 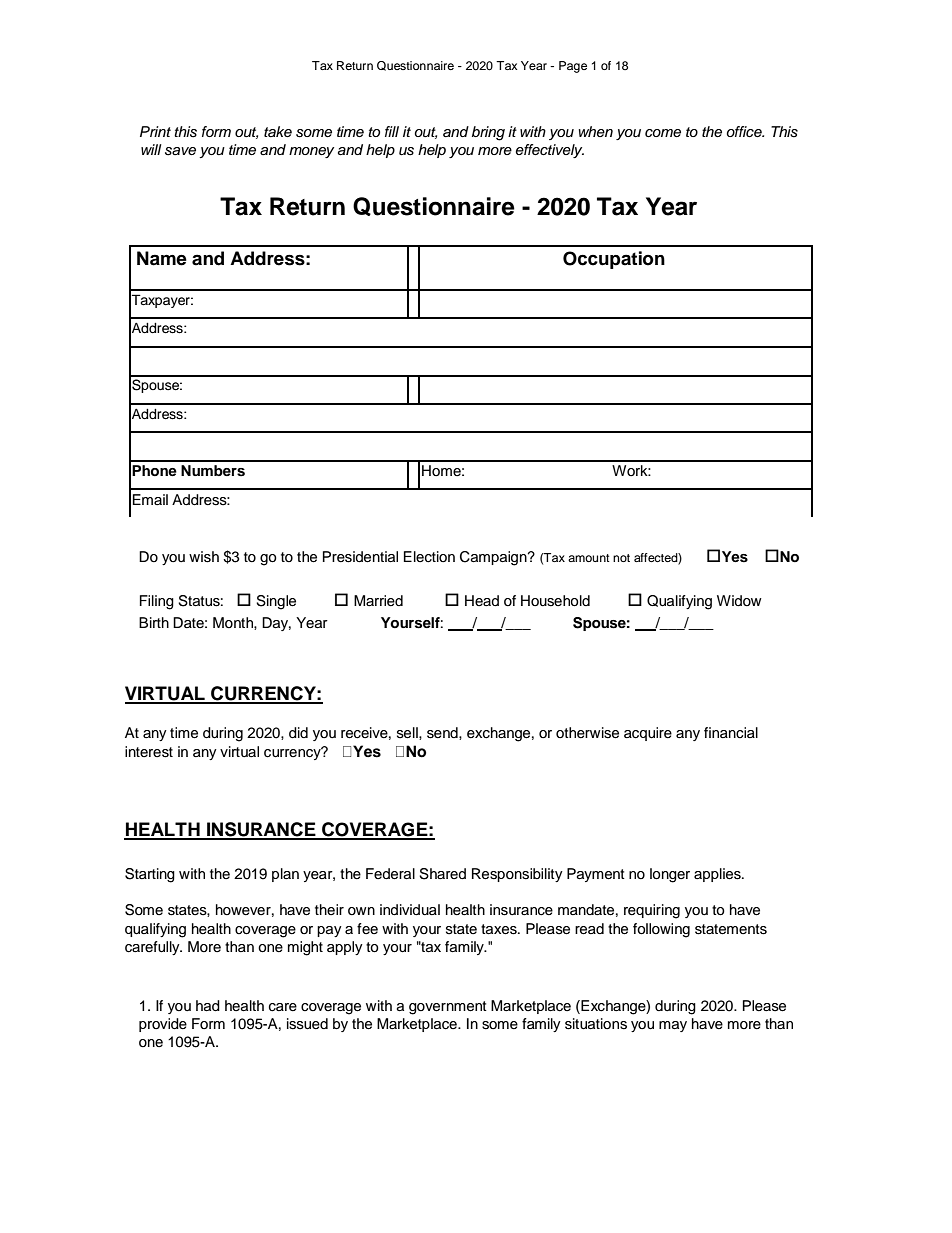 What do you see at coordinates (429, 557) in the image?
I see `Election` at bounding box center [429, 557].
